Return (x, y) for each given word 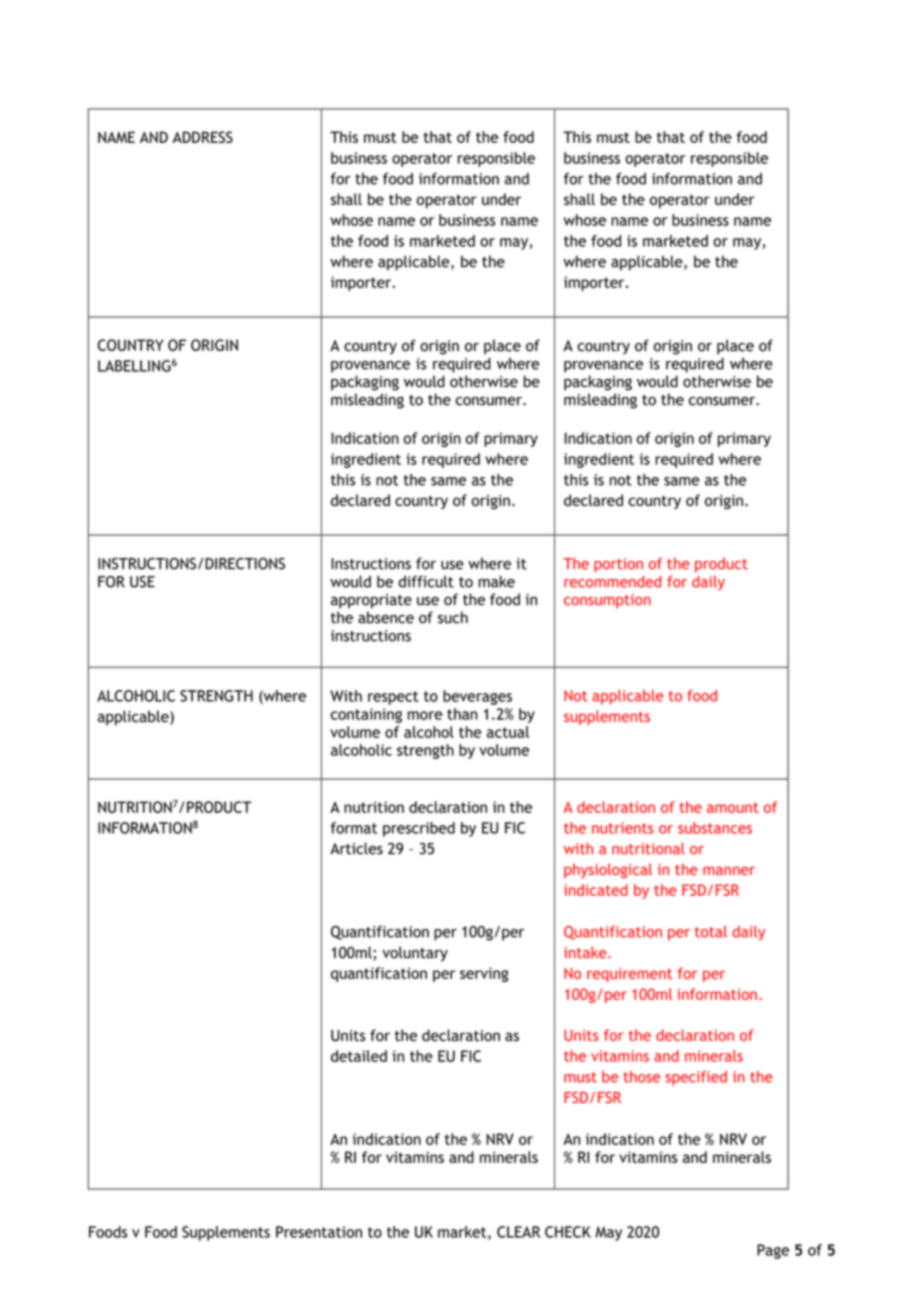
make (496, 581)
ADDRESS (203, 137)
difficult (426, 581)
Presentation (319, 1232)
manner (729, 871)
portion (618, 565)
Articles (356, 848)
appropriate (371, 601)
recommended (612, 582)
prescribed (419, 829)
